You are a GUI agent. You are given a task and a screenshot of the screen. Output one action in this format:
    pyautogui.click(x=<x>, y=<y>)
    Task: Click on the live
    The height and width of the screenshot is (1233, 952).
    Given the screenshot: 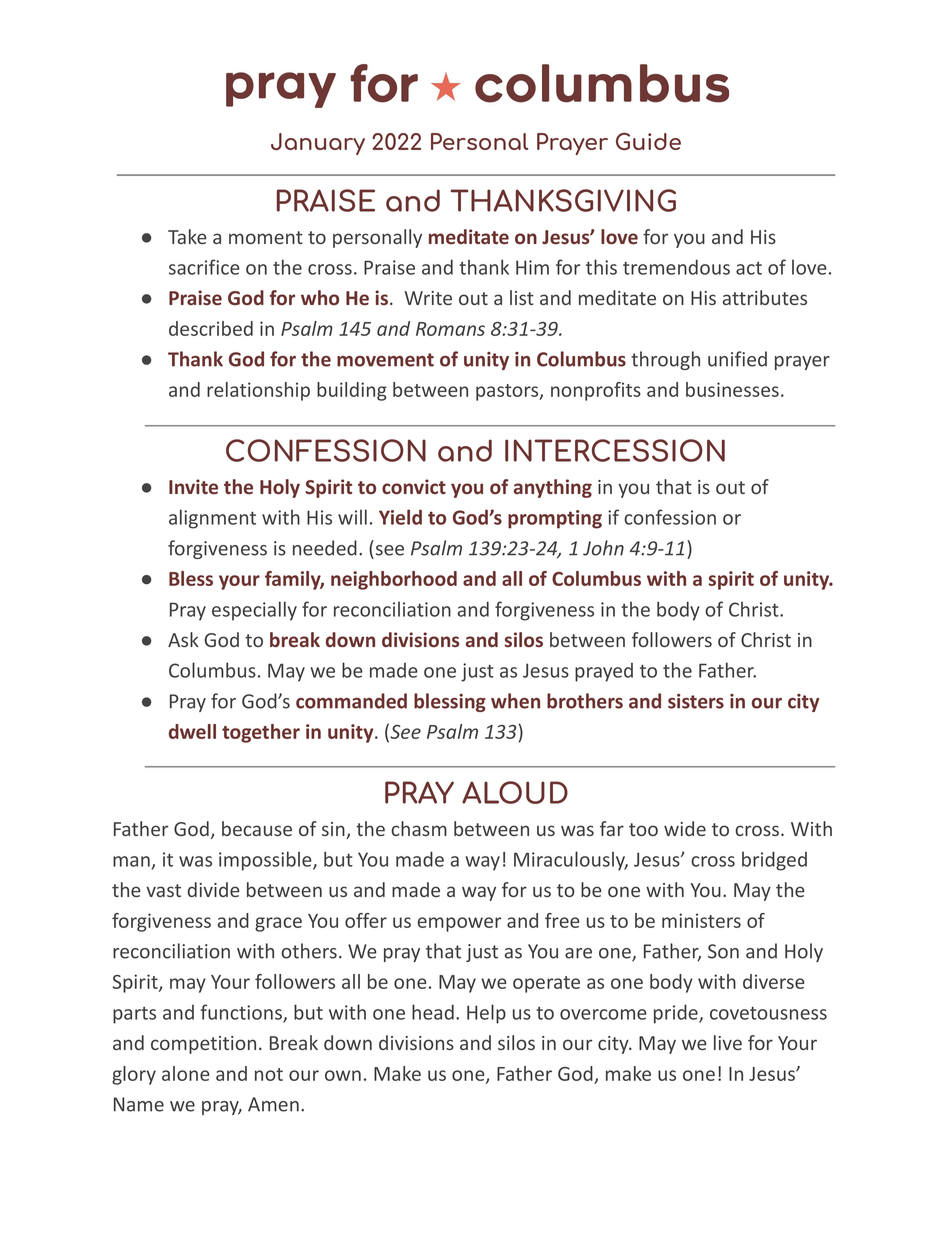 What is the action you would take?
    pyautogui.click(x=728, y=1042)
